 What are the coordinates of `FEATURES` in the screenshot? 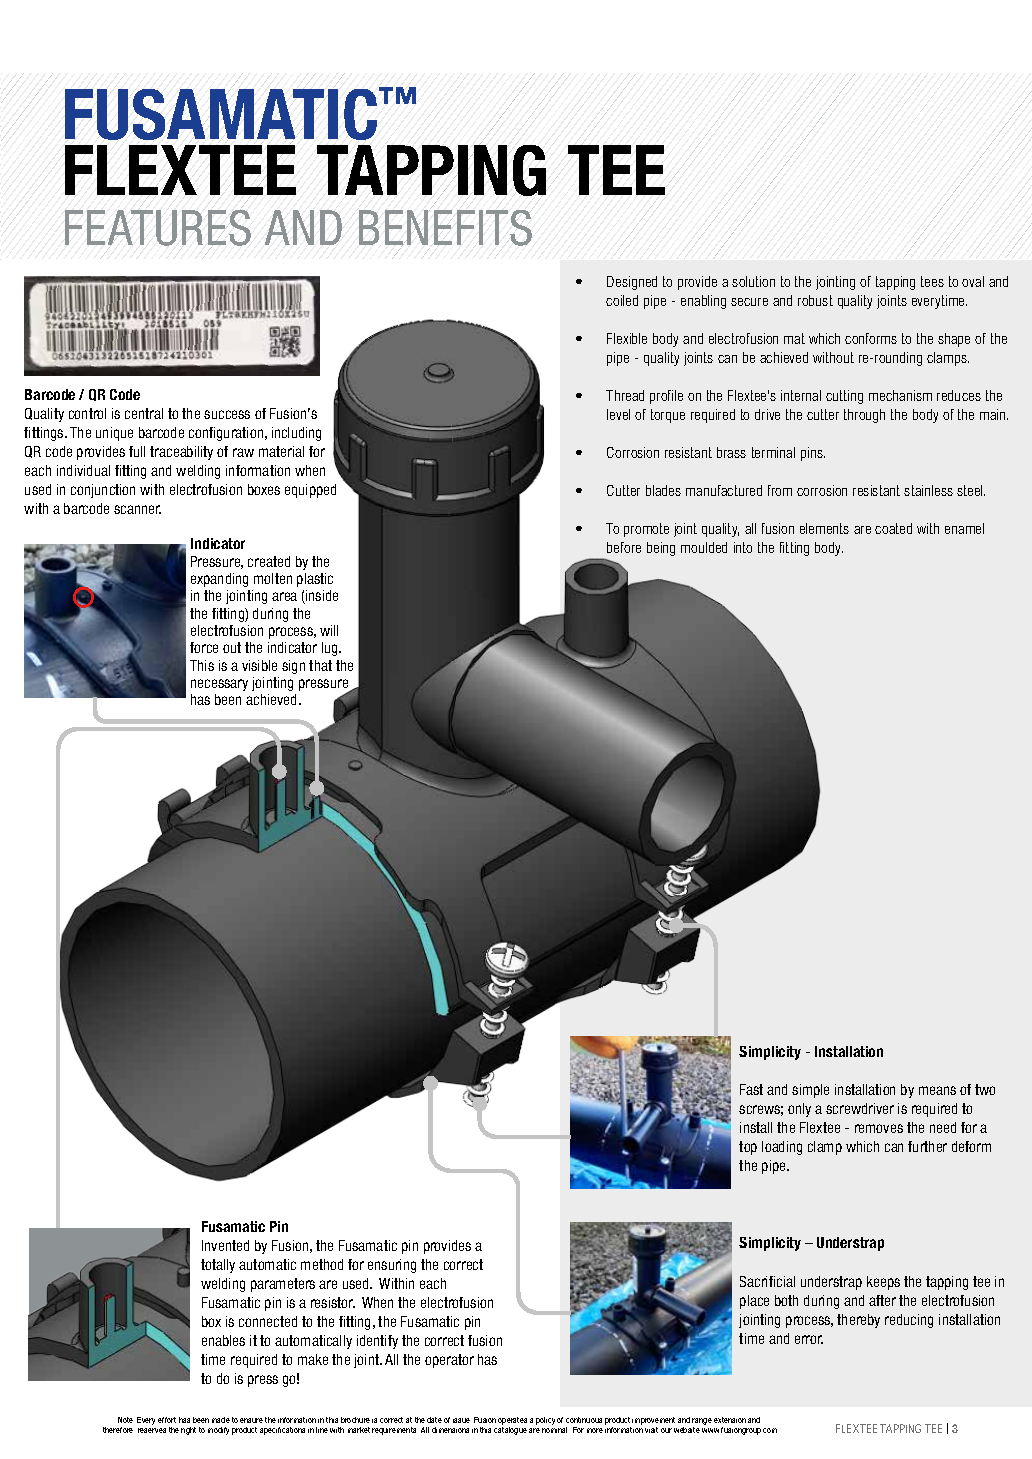 It's located at (158, 228).
